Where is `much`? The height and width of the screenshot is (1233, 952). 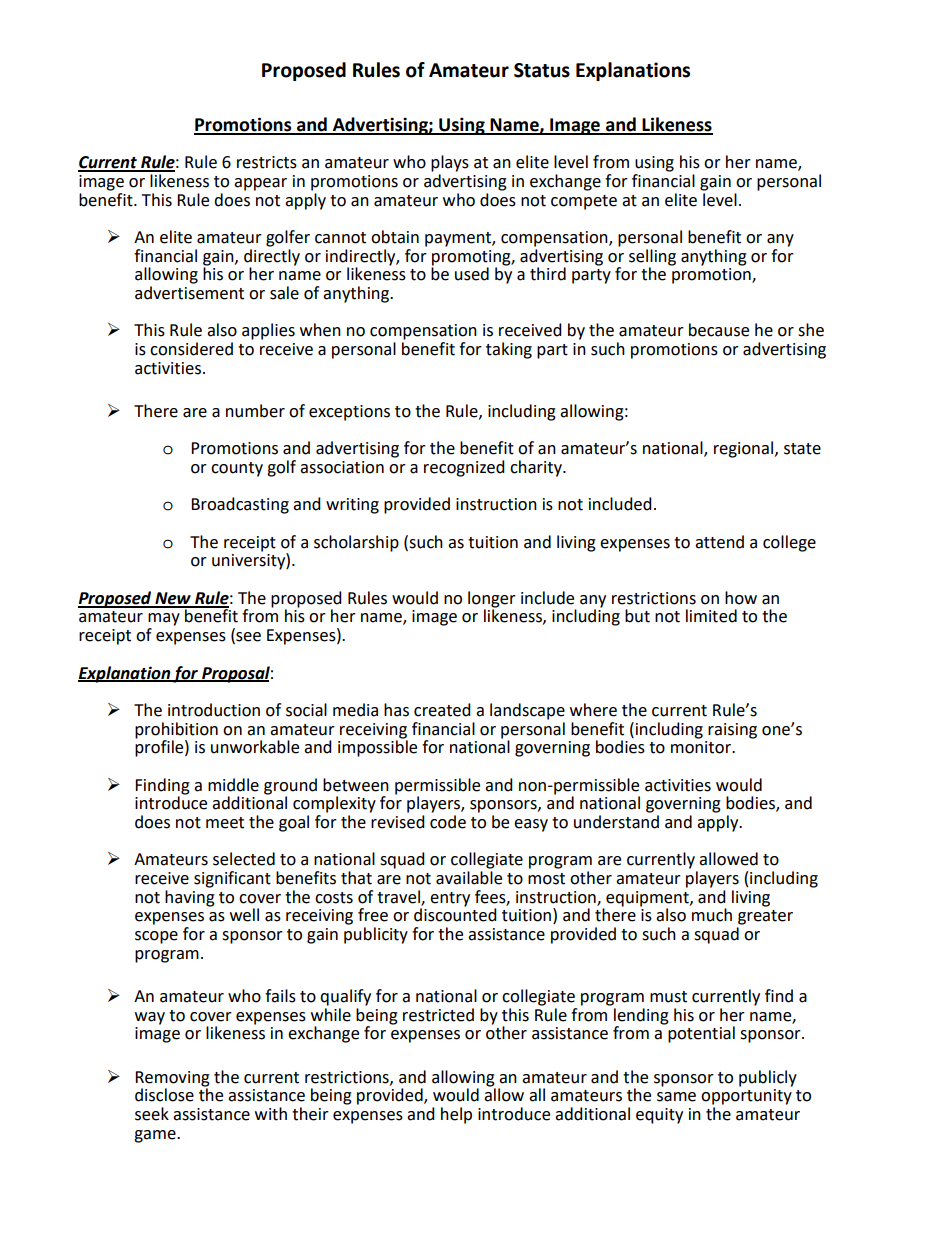
much is located at coordinates (712, 915).
